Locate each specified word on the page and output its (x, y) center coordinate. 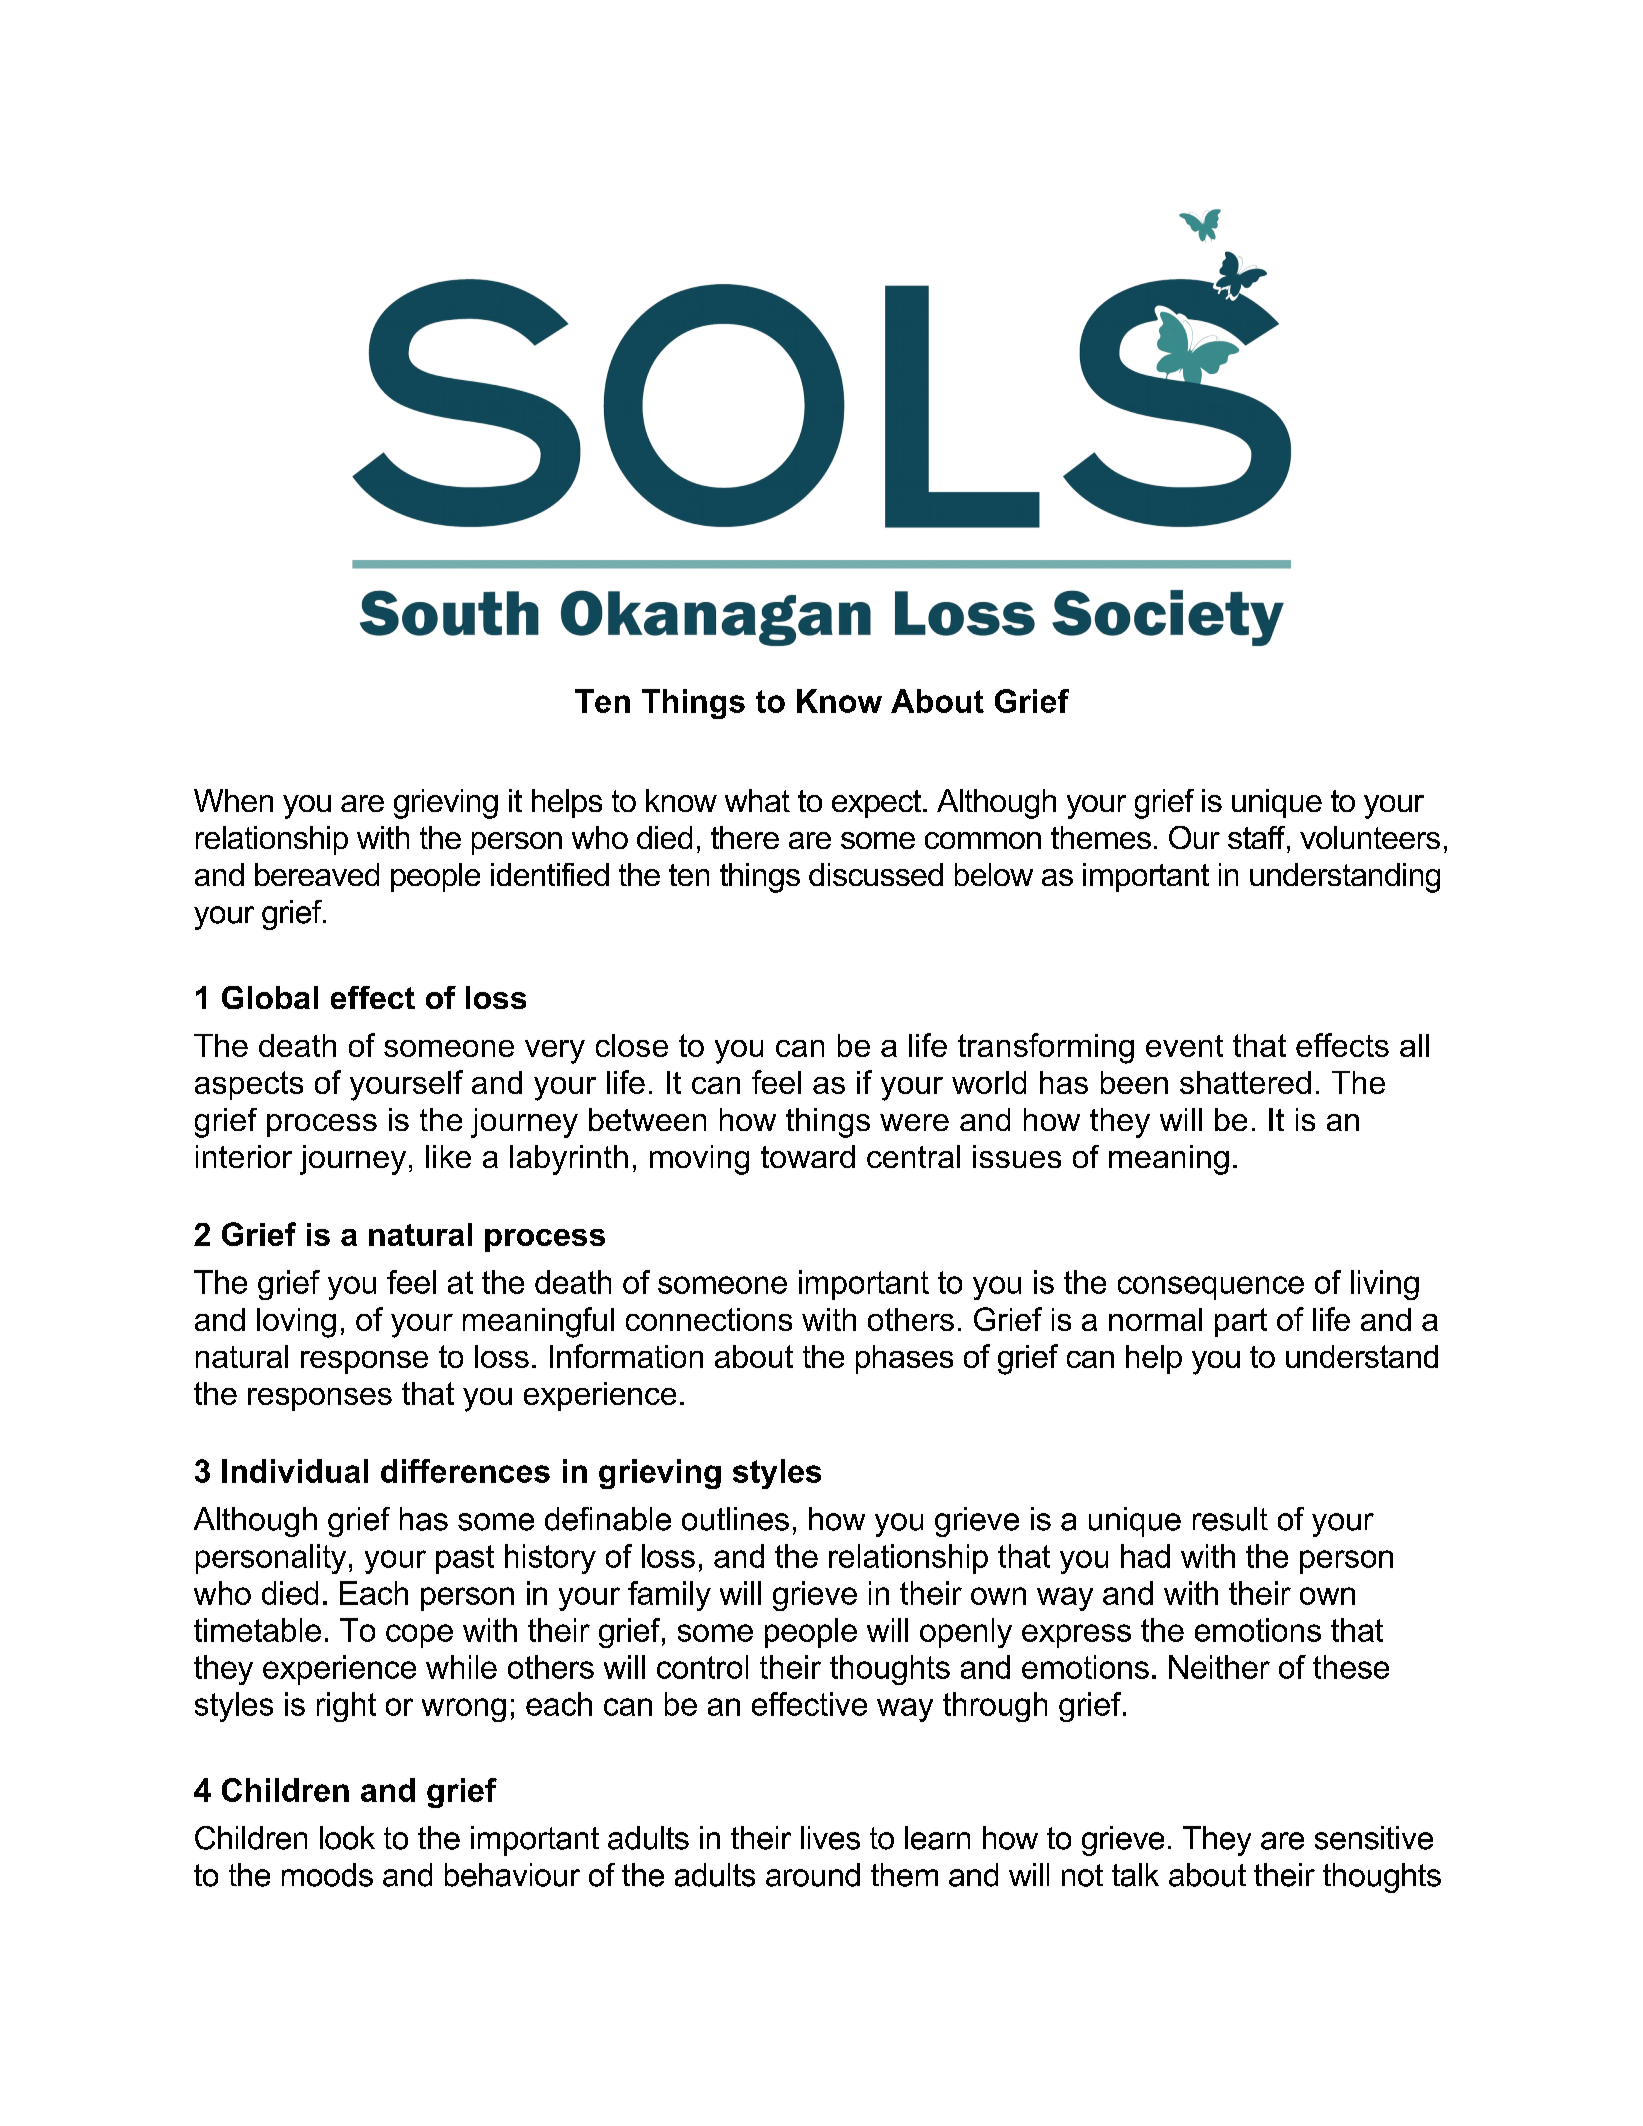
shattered (1245, 1082)
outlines (735, 1519)
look (347, 1838)
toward (808, 1156)
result (1230, 1519)
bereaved (317, 874)
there (745, 837)
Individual (295, 1471)
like (448, 1156)
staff (1258, 837)
